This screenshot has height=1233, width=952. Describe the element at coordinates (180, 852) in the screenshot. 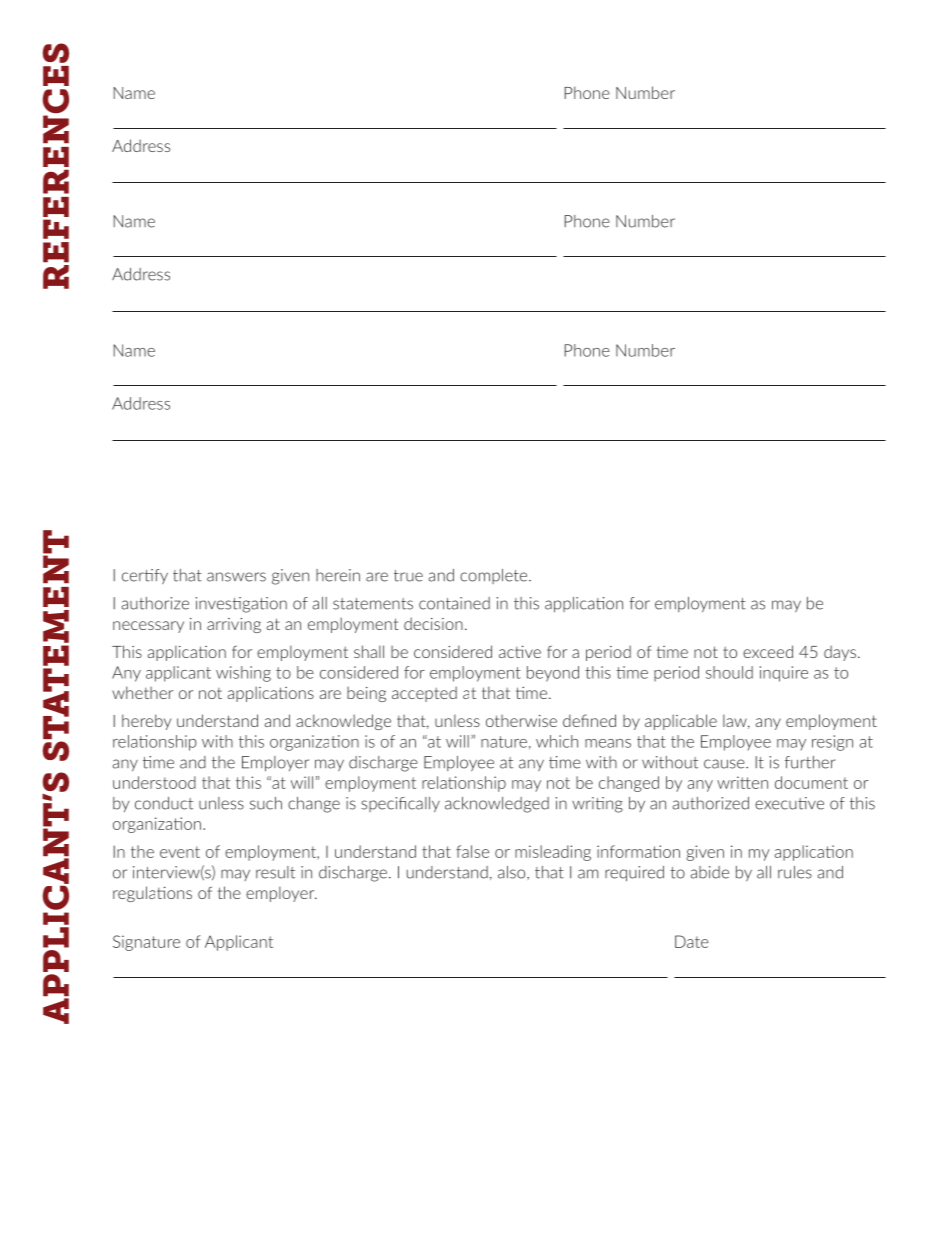

I see `event` at that location.
